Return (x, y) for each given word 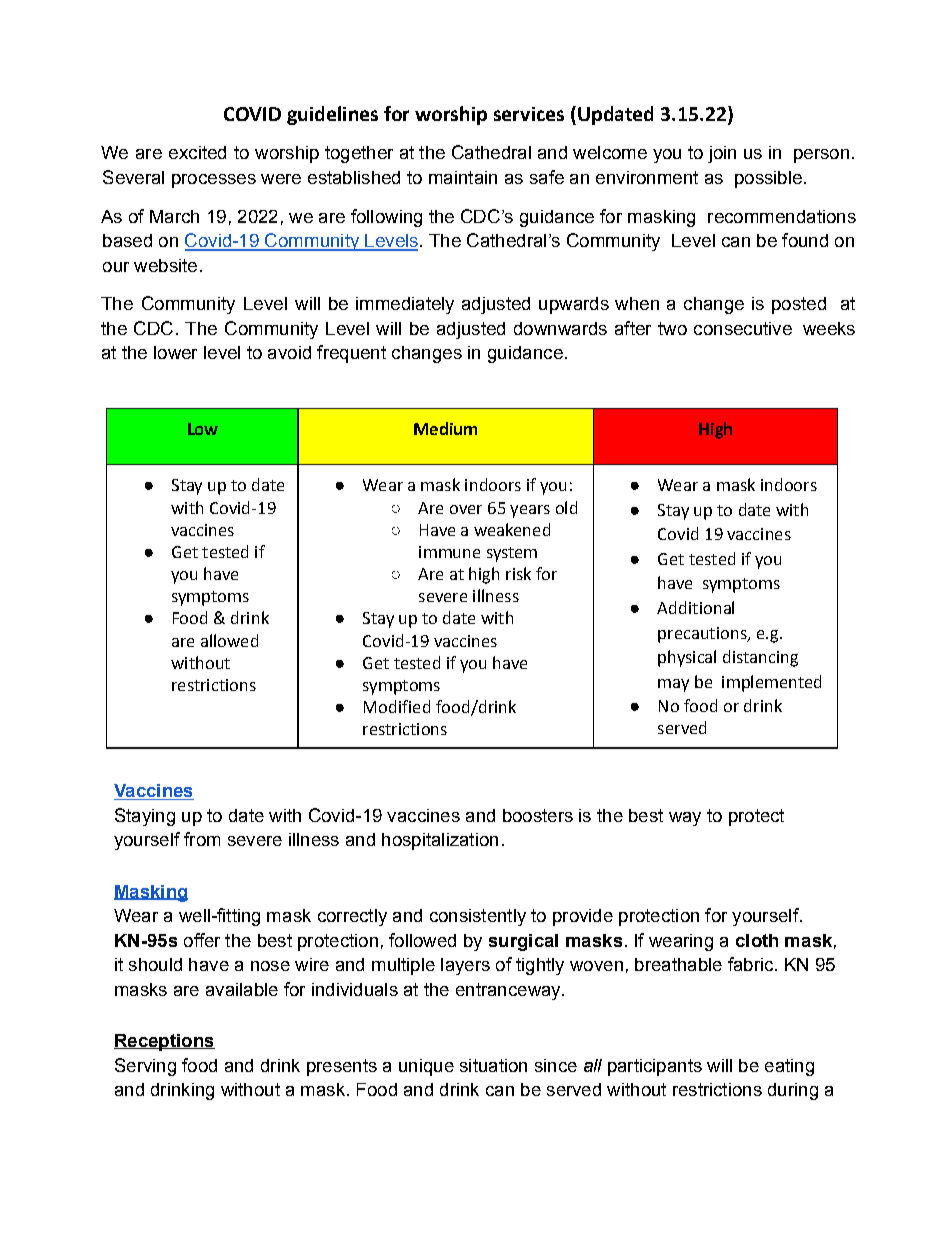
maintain (463, 177)
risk (518, 573)
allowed (229, 640)
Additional (695, 607)
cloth (757, 940)
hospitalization (440, 841)
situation (493, 1065)
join (722, 154)
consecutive (743, 328)
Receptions (164, 1042)
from (202, 839)
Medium (445, 428)
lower (175, 352)
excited (197, 152)
